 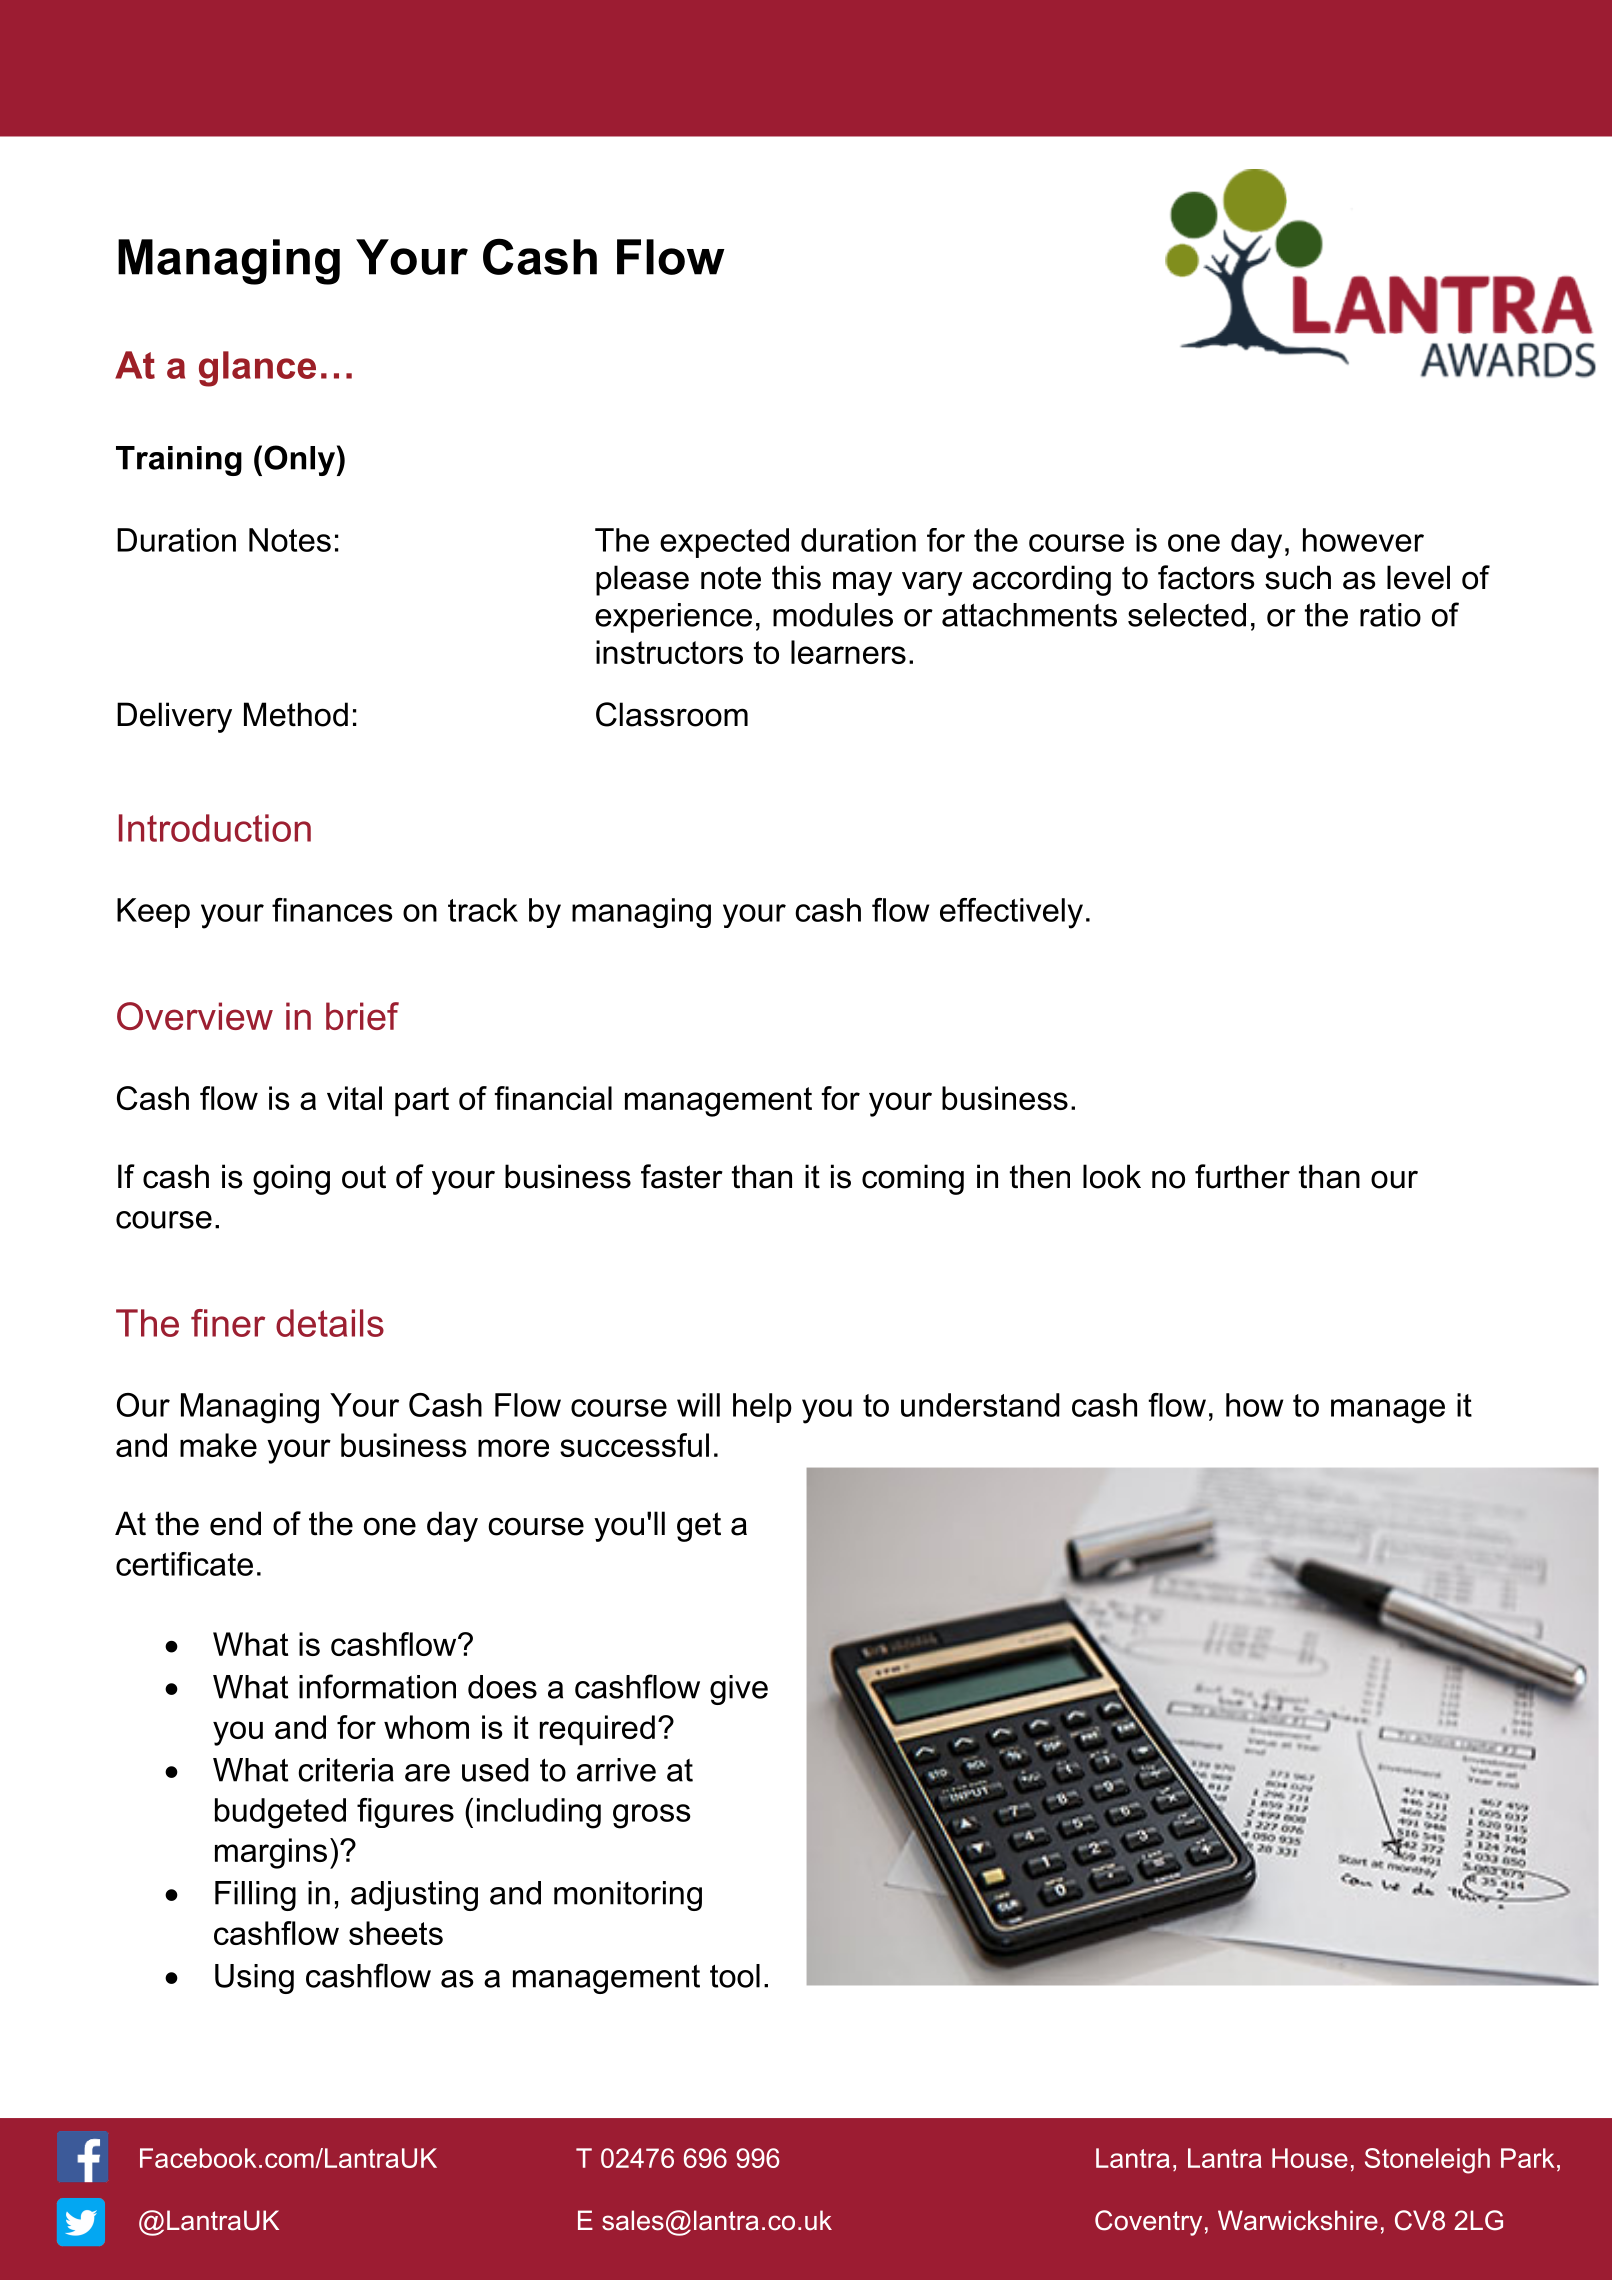 What do you see at coordinates (1011, 913) in the screenshot?
I see `effectively` at bounding box center [1011, 913].
